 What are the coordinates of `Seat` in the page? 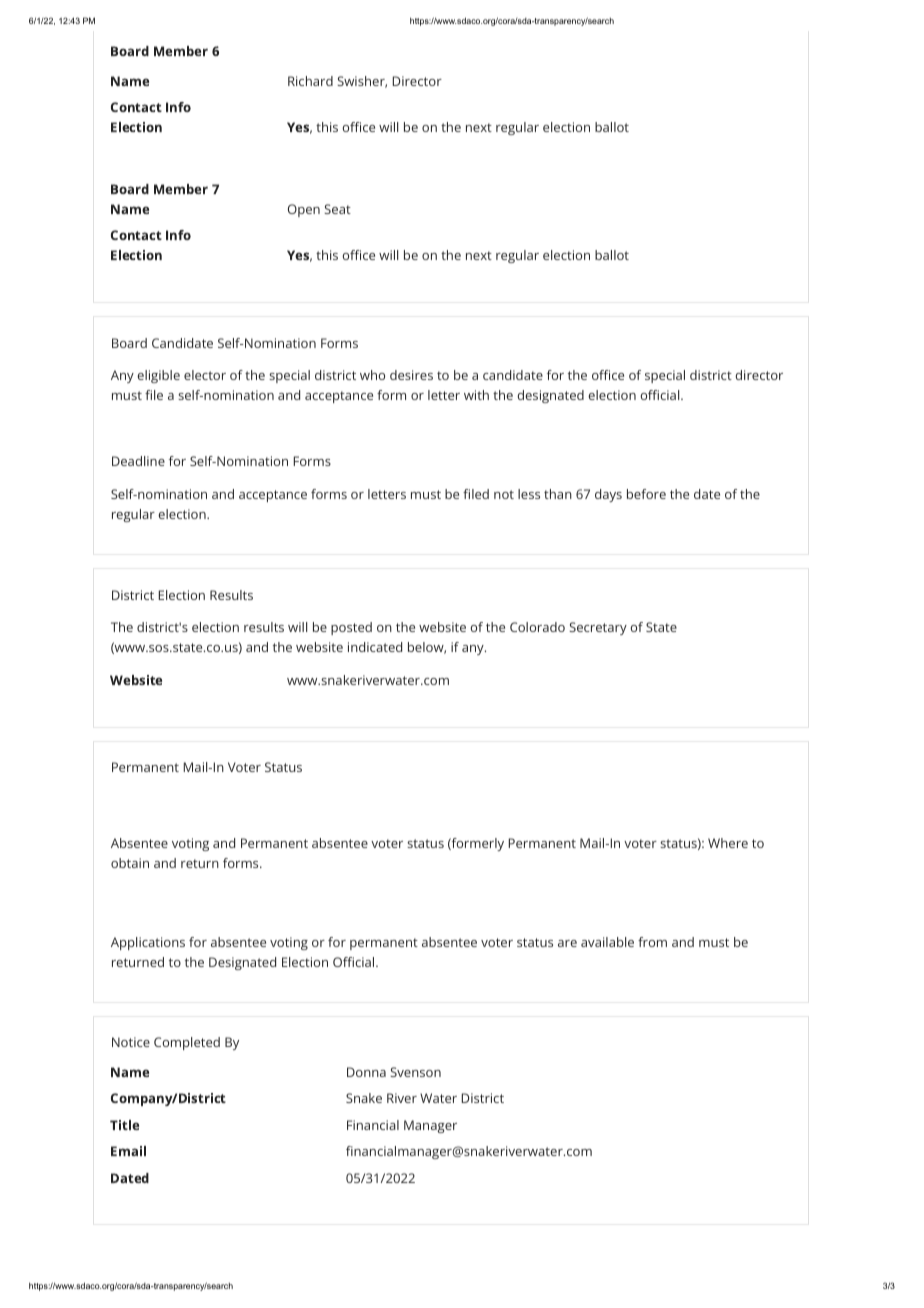 It's located at (337, 209).
